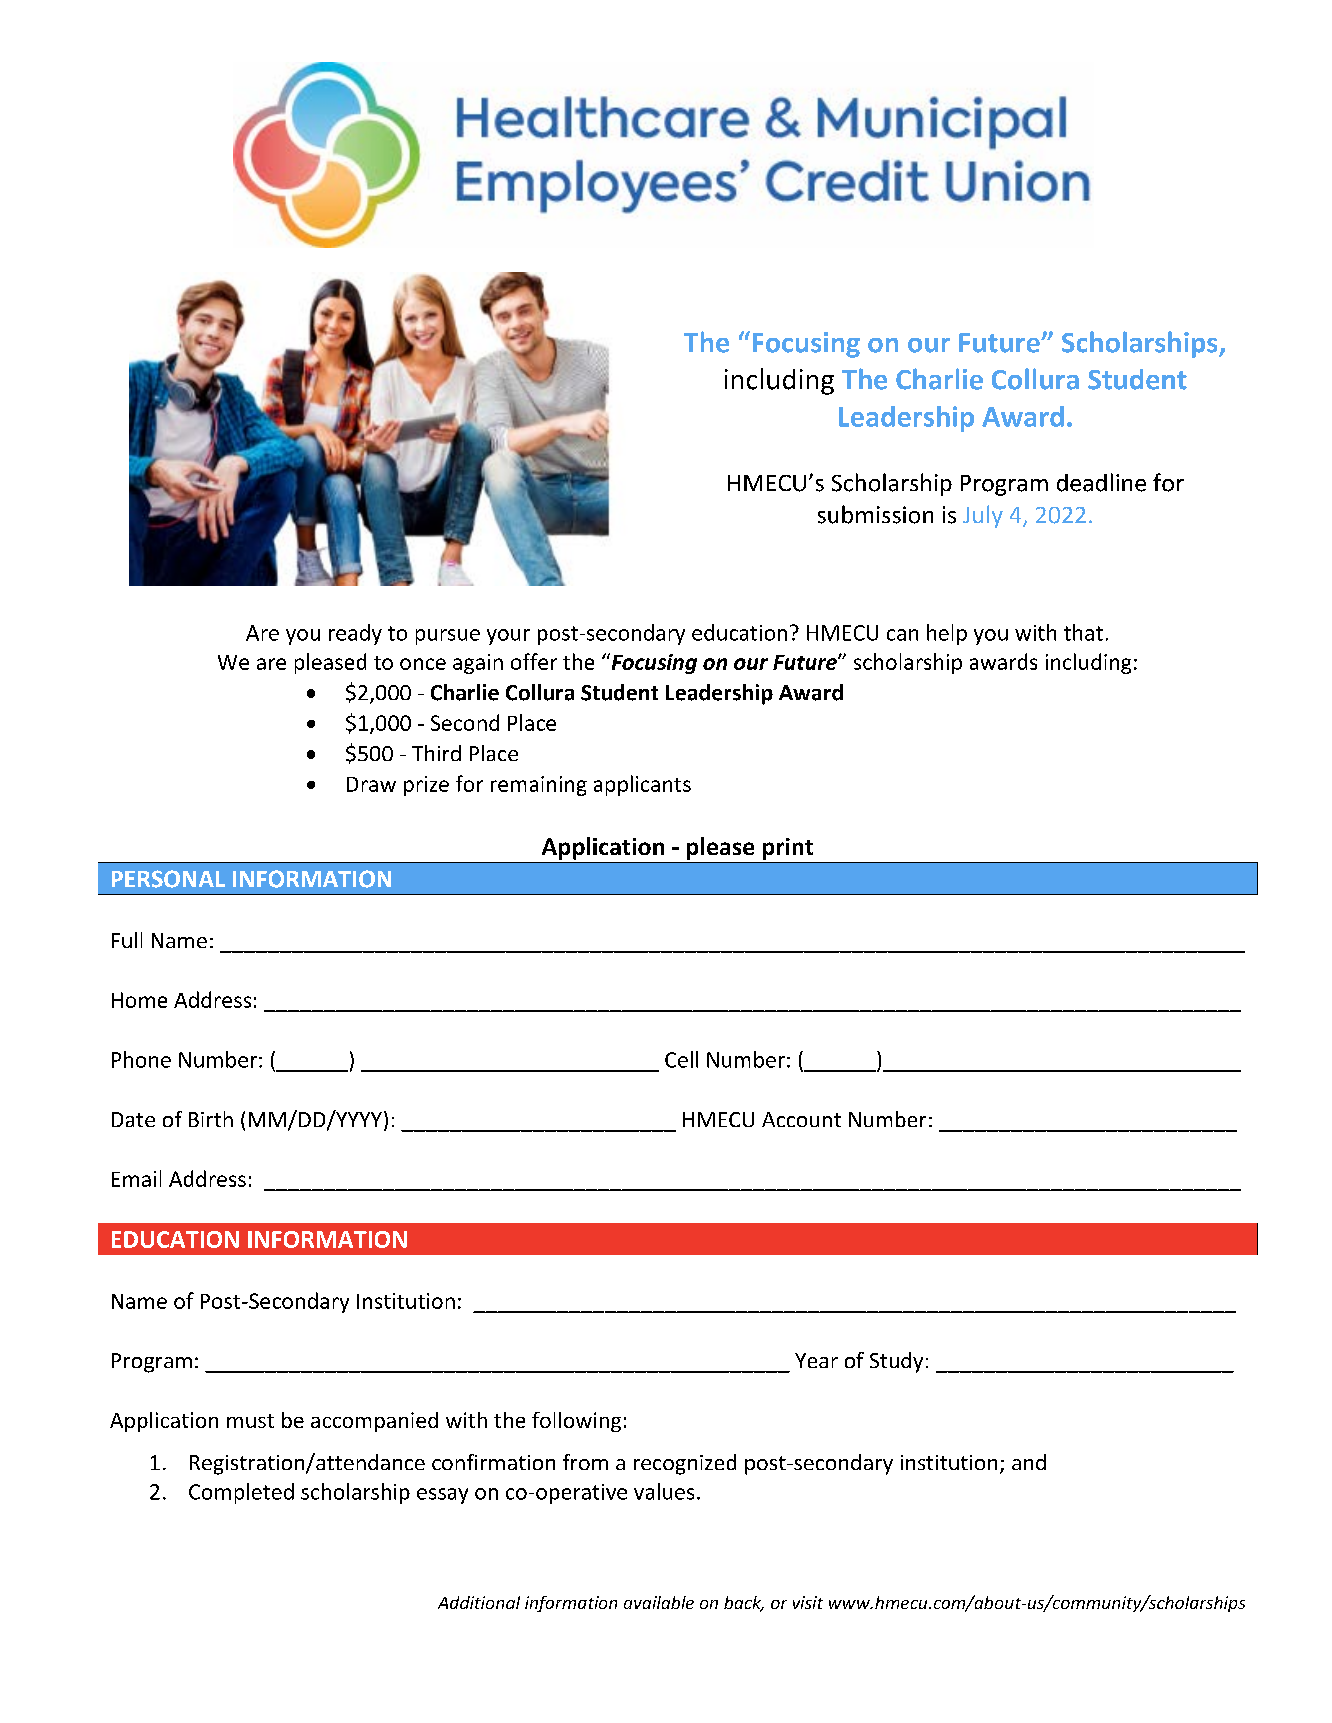  I want to click on available, so click(659, 1602).
